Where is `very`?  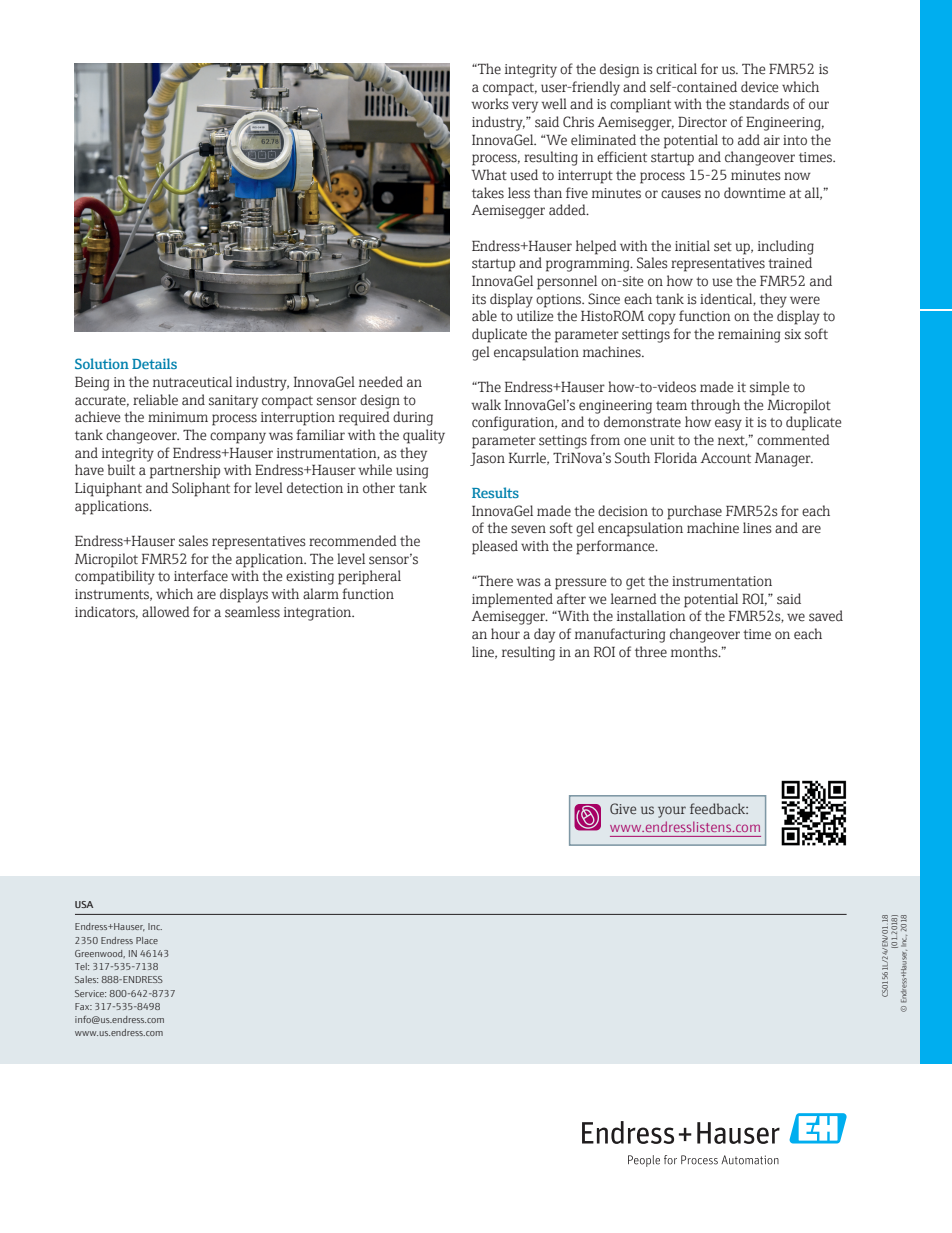
very is located at coordinates (525, 107).
